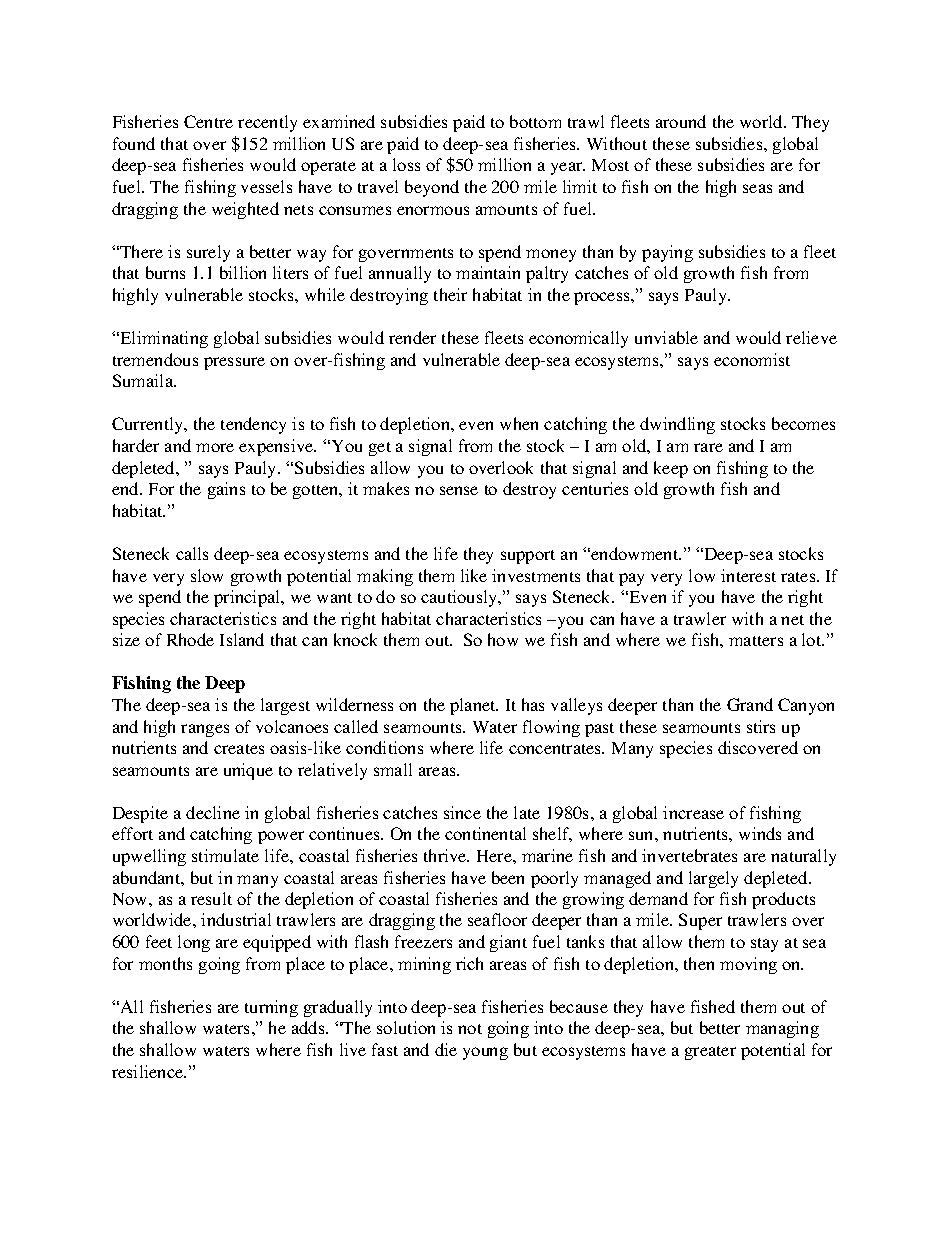  Describe the element at coordinates (149, 1071) in the screenshot. I see `resilience` at that location.
